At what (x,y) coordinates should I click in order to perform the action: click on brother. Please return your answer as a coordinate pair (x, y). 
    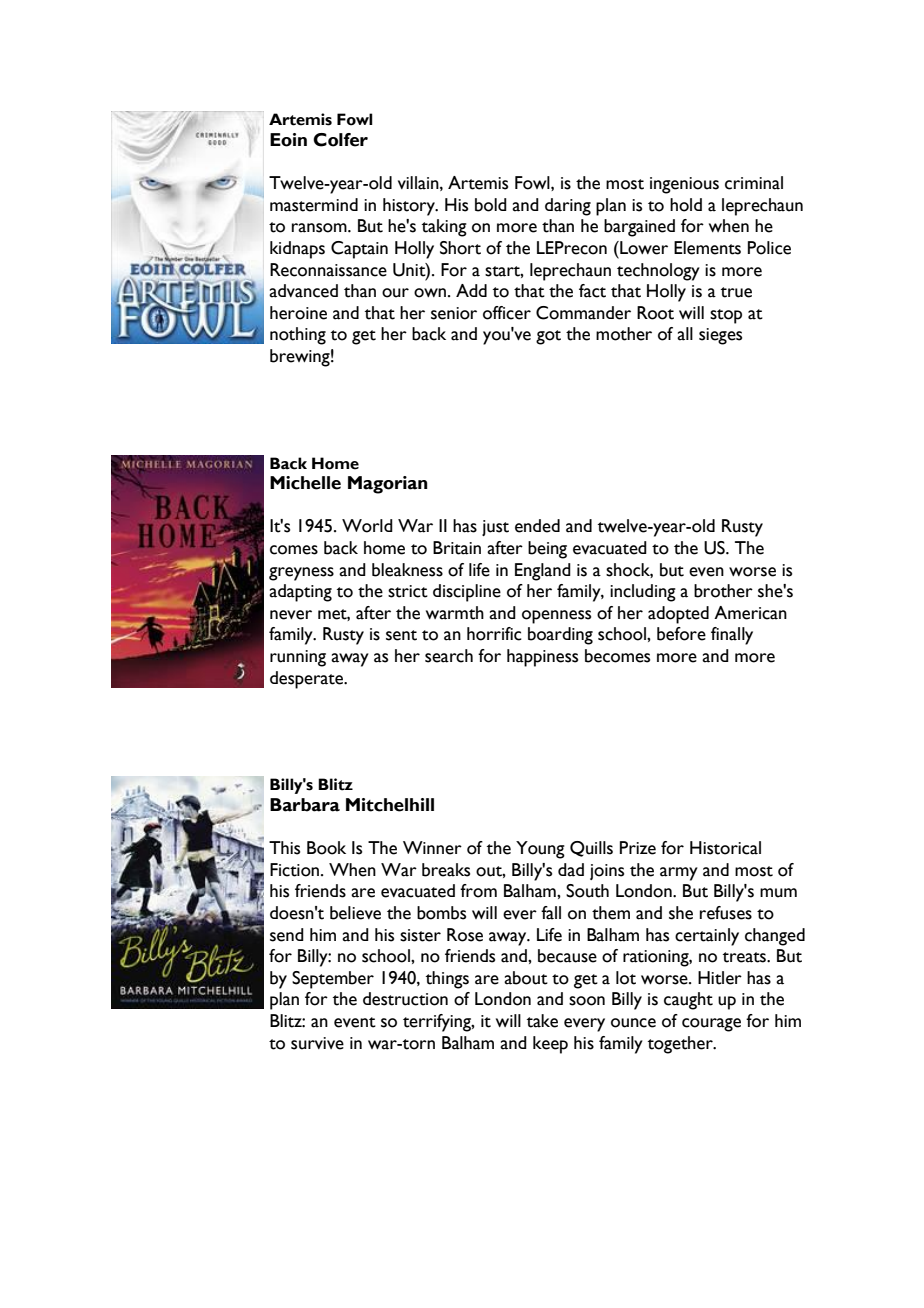
    Looking at the image, I should click on (723, 591).
